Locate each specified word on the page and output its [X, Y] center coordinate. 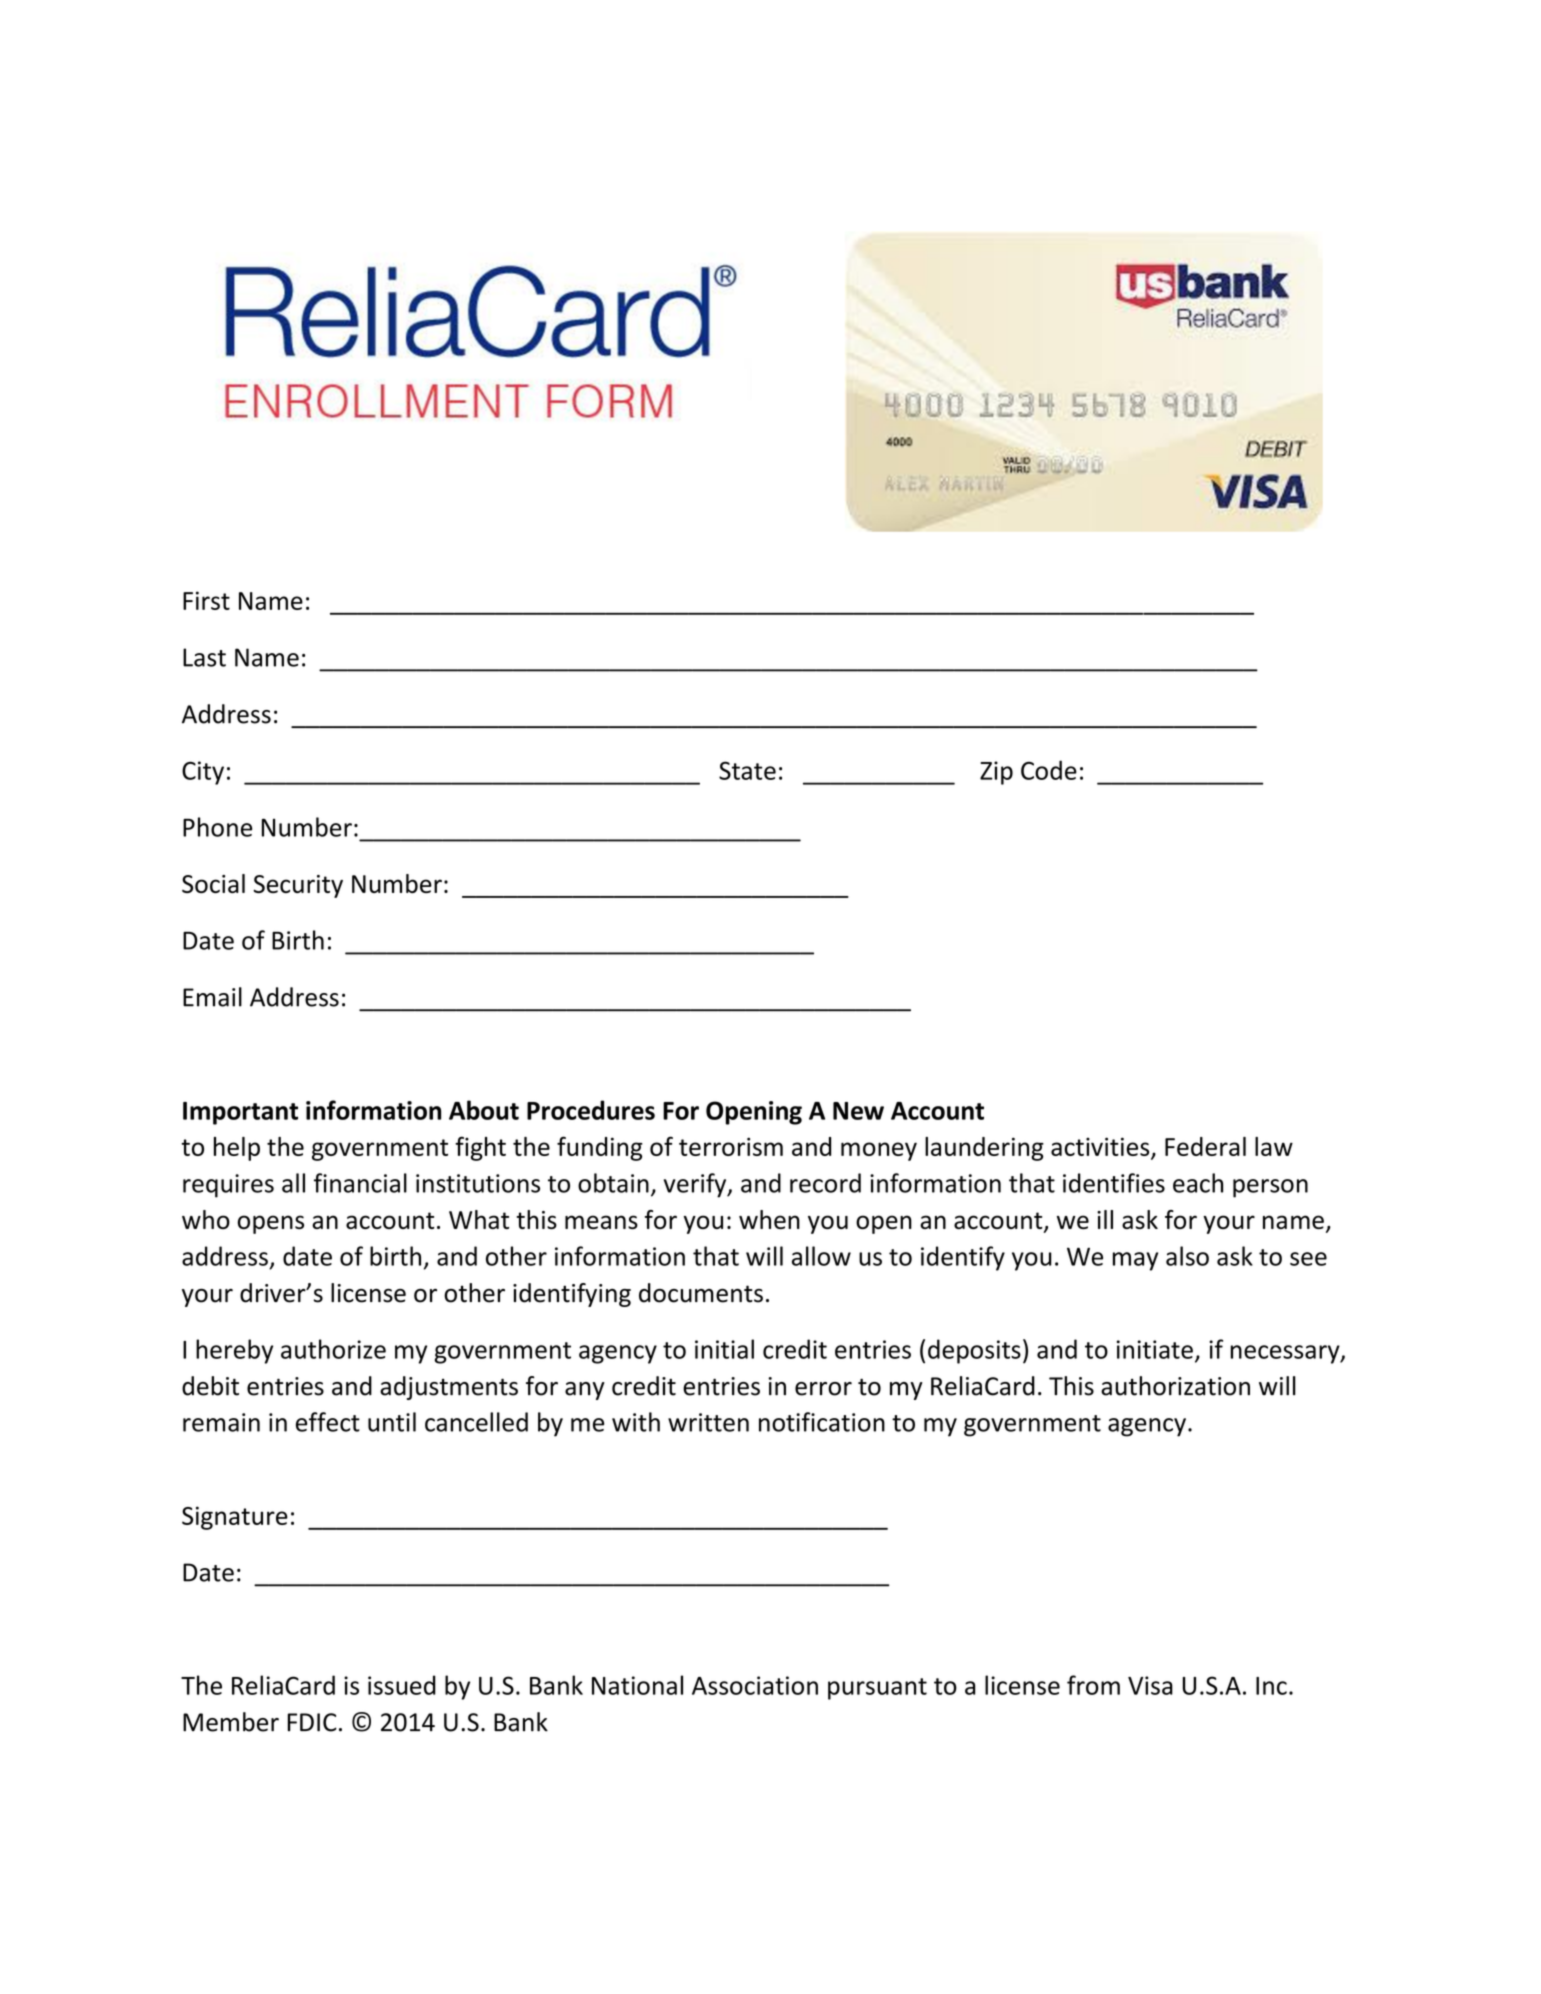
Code [1049, 770]
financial [360, 1183]
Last [204, 657]
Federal [1205, 1146]
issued [402, 1685]
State [747, 770]
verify [696, 1185]
